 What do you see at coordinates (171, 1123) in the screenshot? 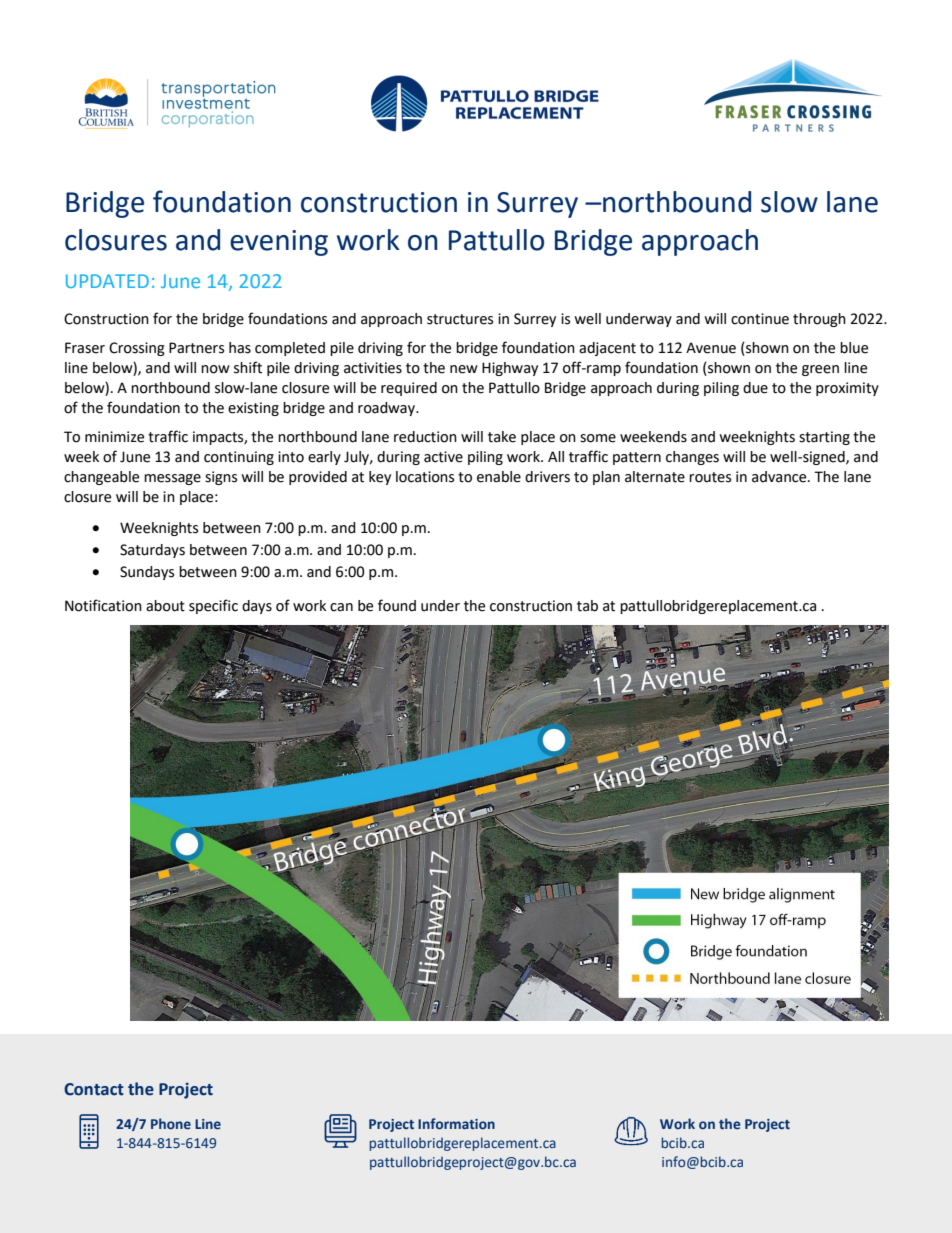
I see `Phone` at bounding box center [171, 1123].
